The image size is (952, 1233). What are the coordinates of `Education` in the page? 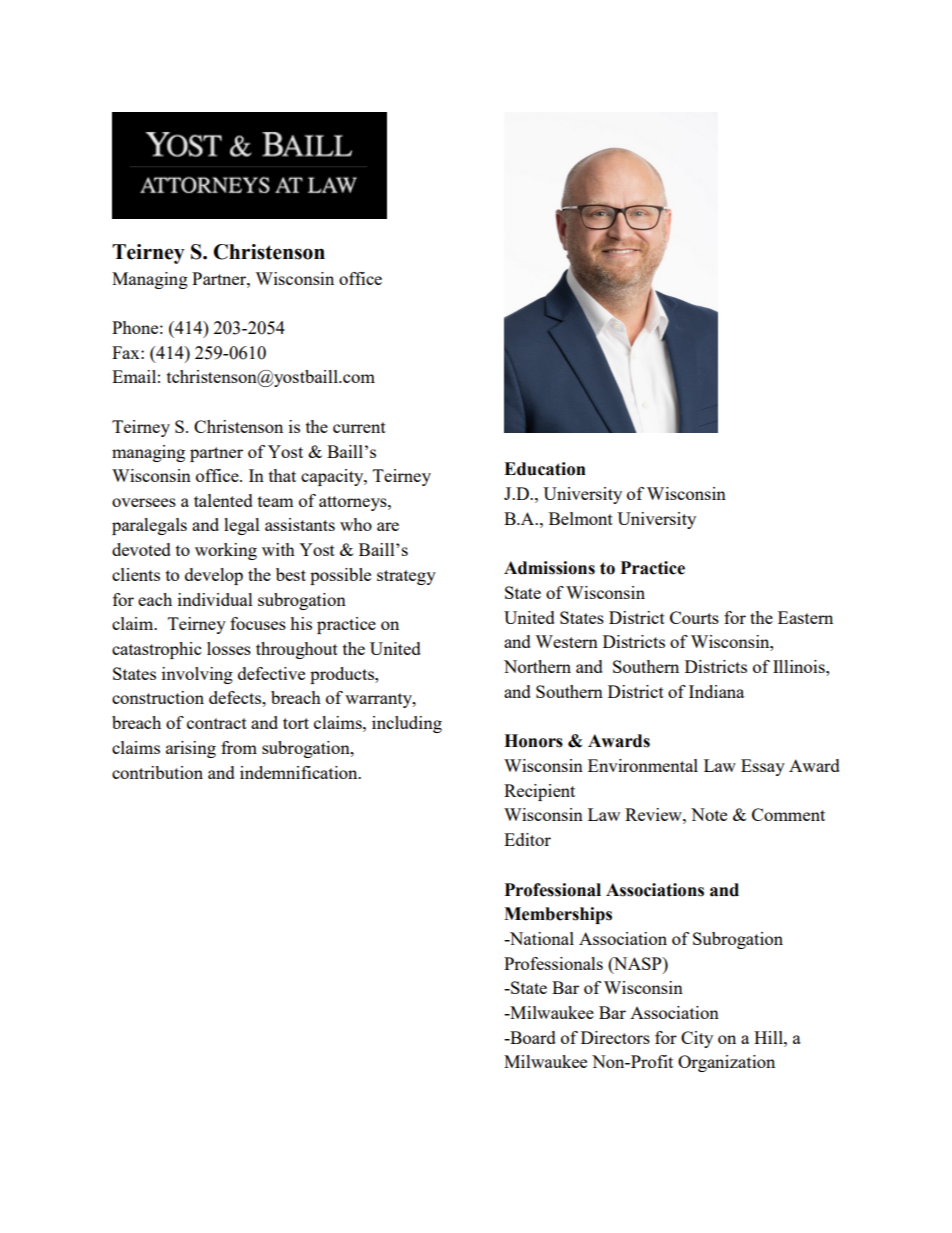 It's located at (545, 469).
